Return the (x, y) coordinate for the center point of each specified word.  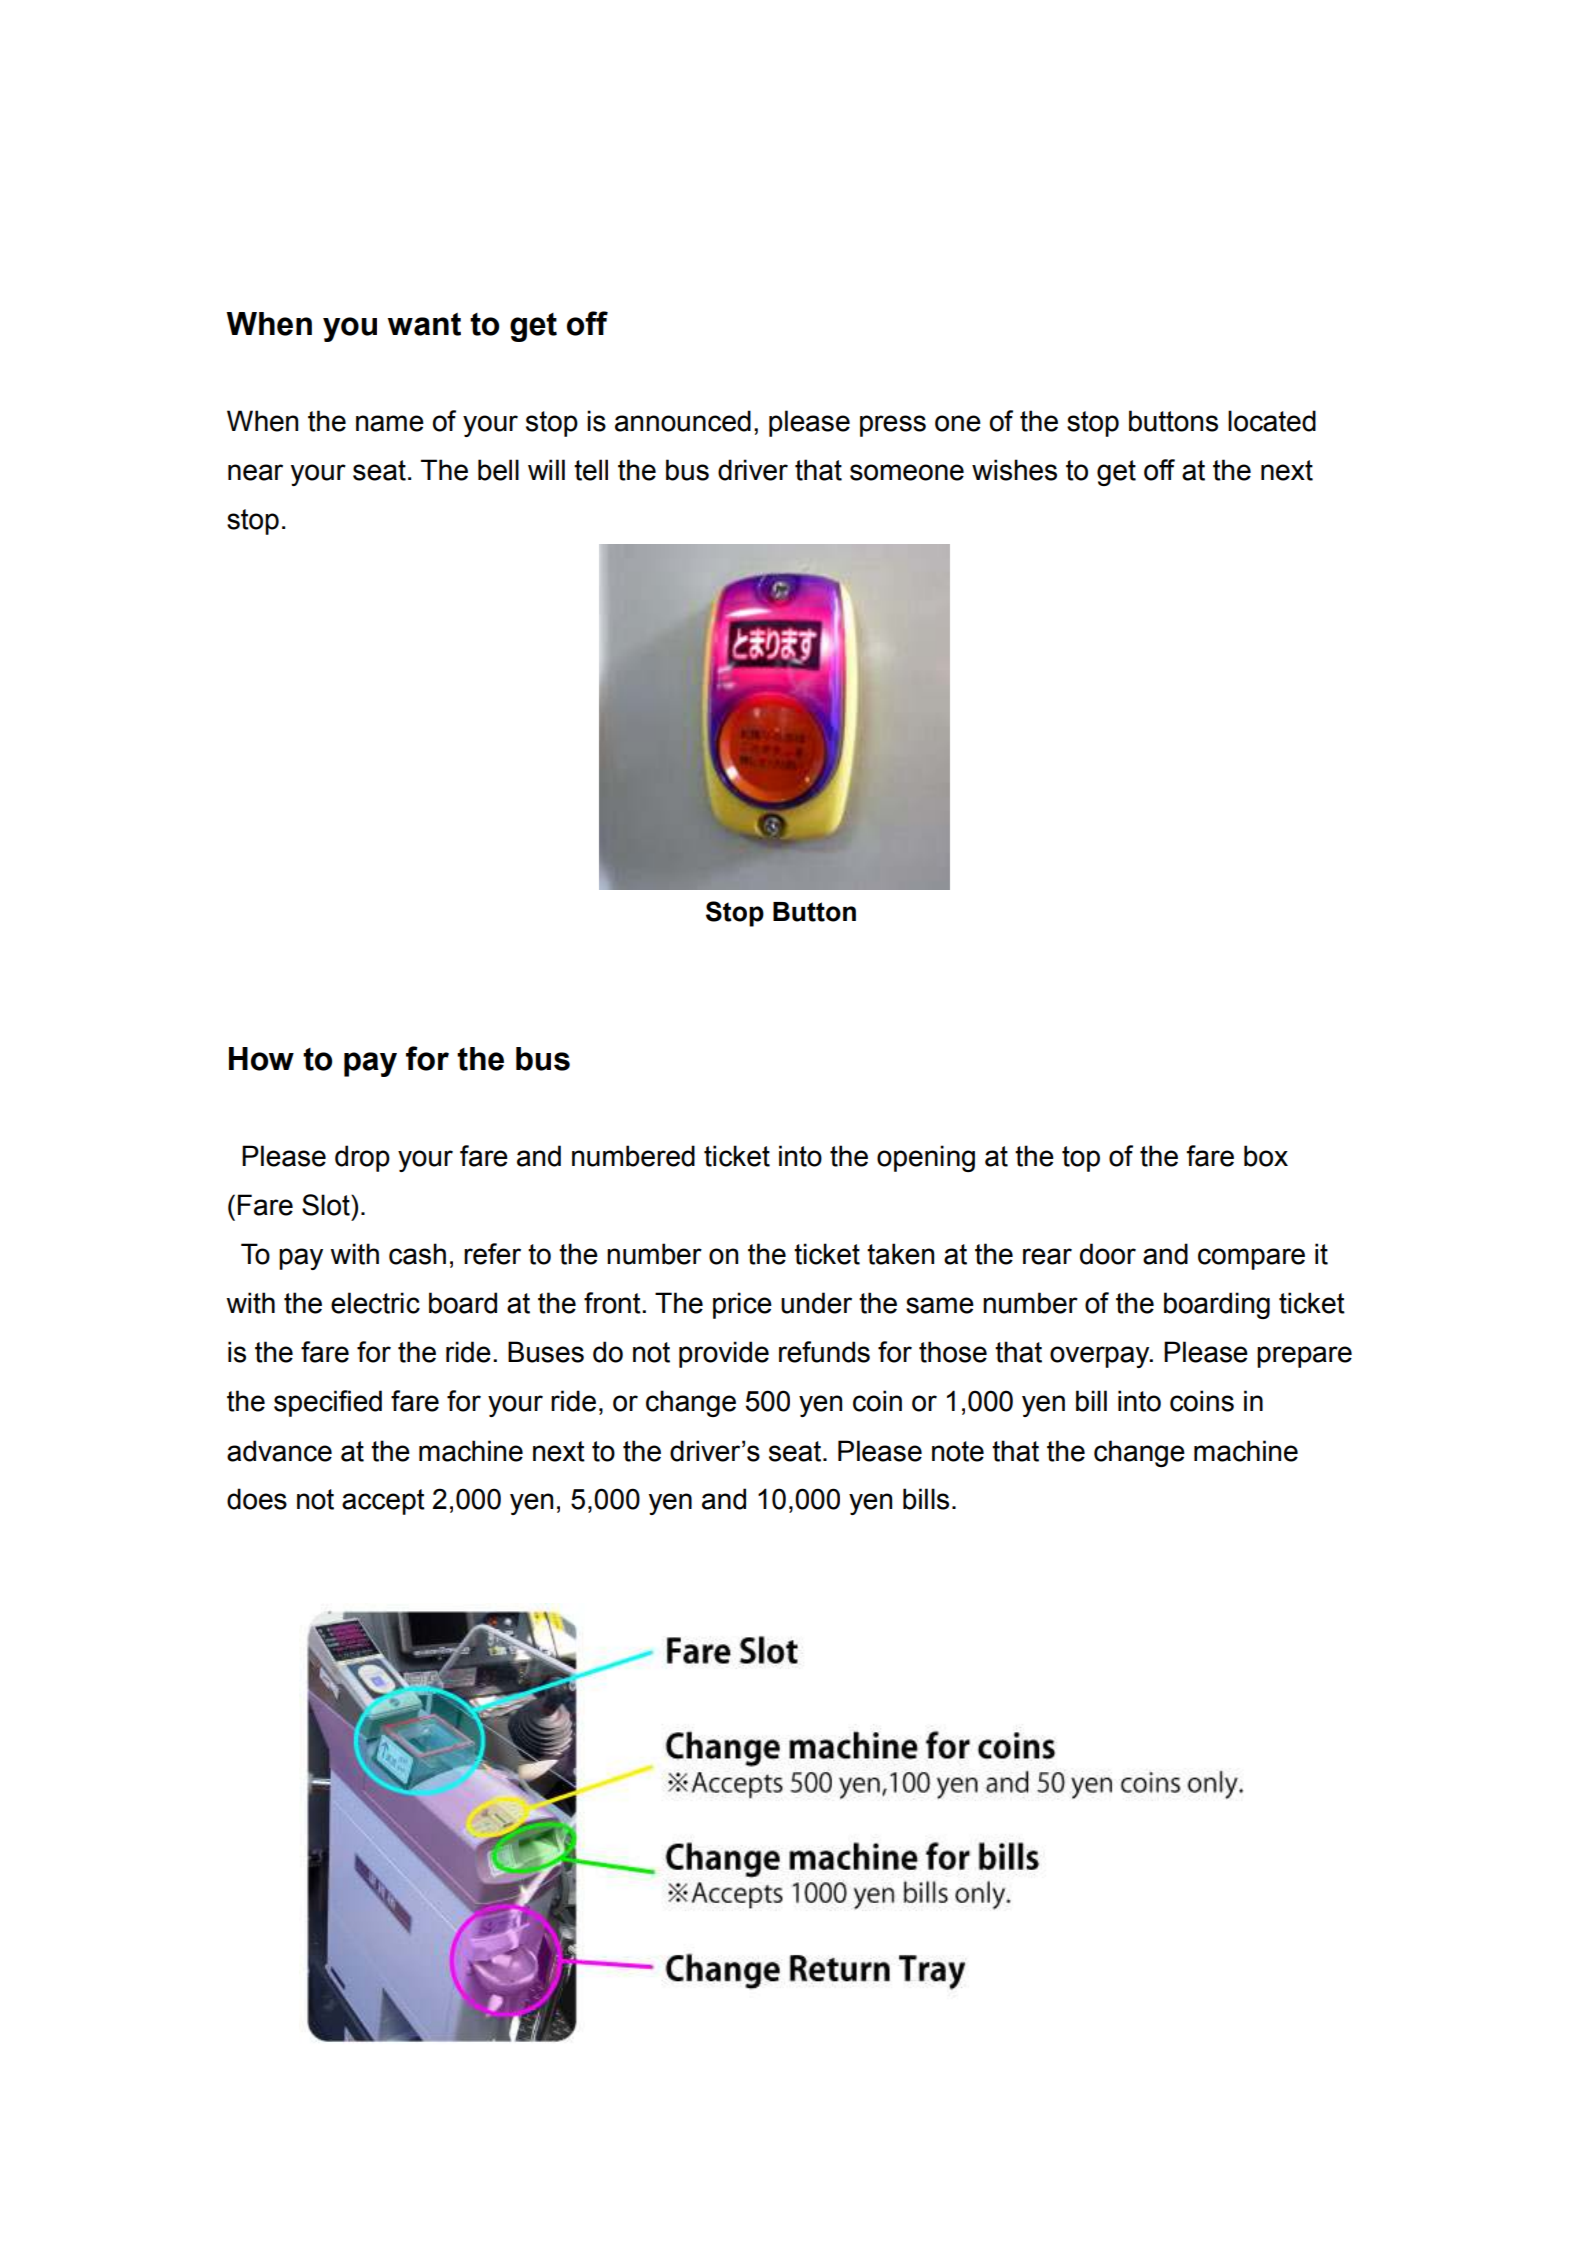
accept (383, 1502)
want (424, 324)
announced (683, 421)
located (1272, 421)
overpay (1101, 1357)
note (958, 1451)
